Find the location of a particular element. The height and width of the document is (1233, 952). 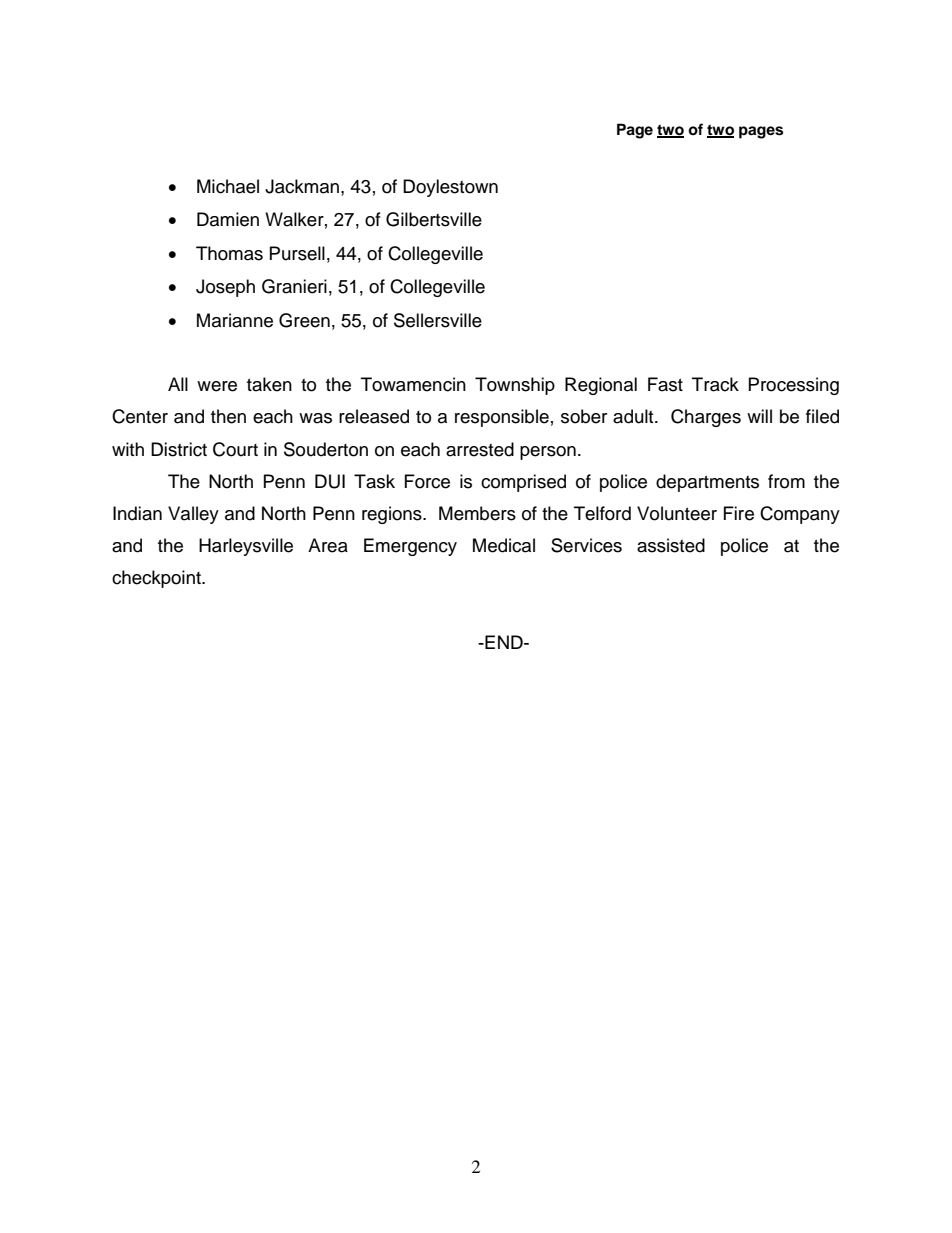

Track is located at coordinates (715, 384).
